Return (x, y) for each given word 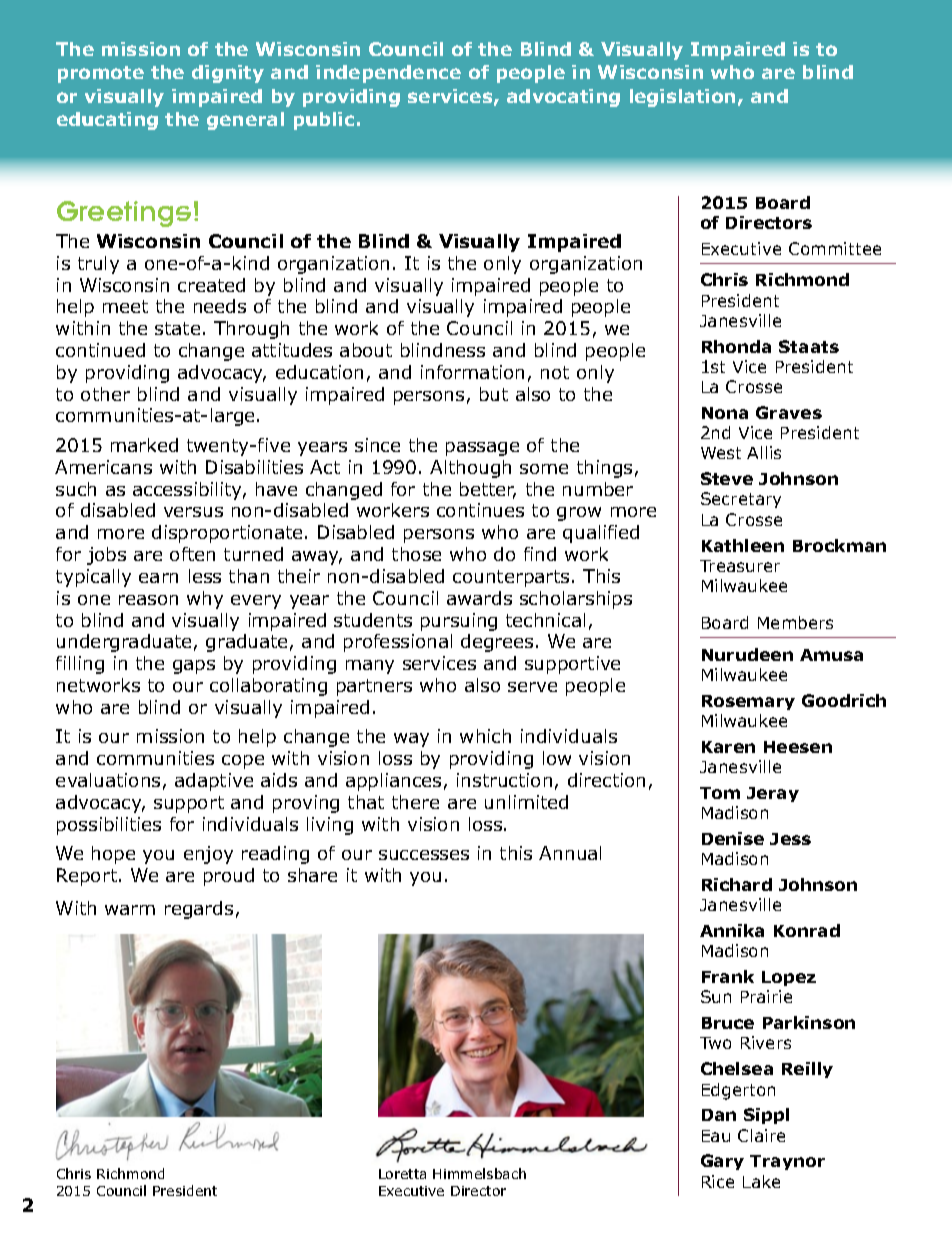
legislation (682, 98)
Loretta (402, 1174)
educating (107, 121)
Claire (761, 1135)
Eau (716, 1136)
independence (388, 74)
